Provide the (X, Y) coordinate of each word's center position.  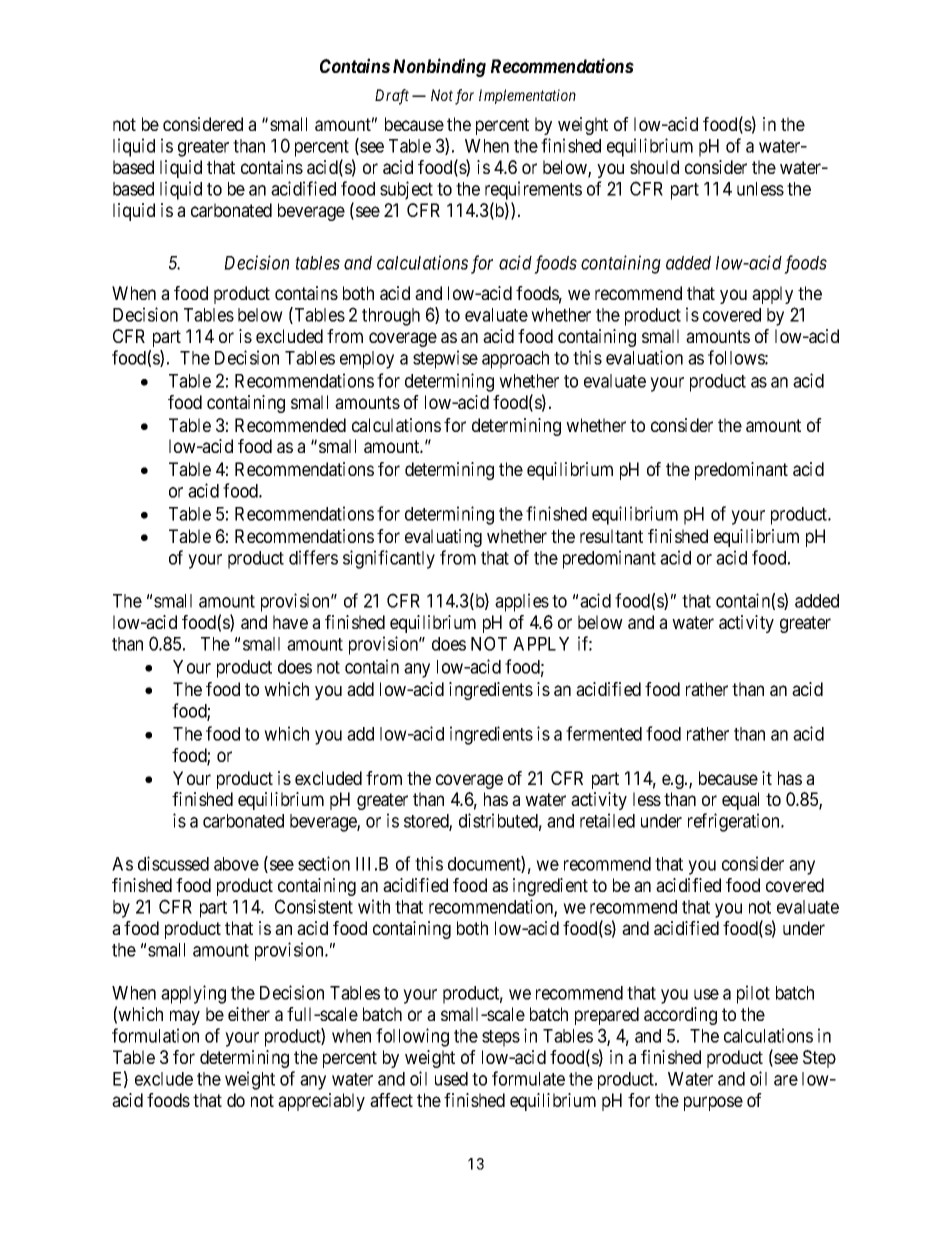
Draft (392, 97)
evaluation (644, 357)
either (249, 1014)
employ (367, 360)
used (451, 1079)
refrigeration (735, 822)
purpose (713, 1103)
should (654, 167)
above (236, 864)
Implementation (527, 96)
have (290, 622)
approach (515, 360)
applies (522, 602)
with (374, 906)
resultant (611, 536)
